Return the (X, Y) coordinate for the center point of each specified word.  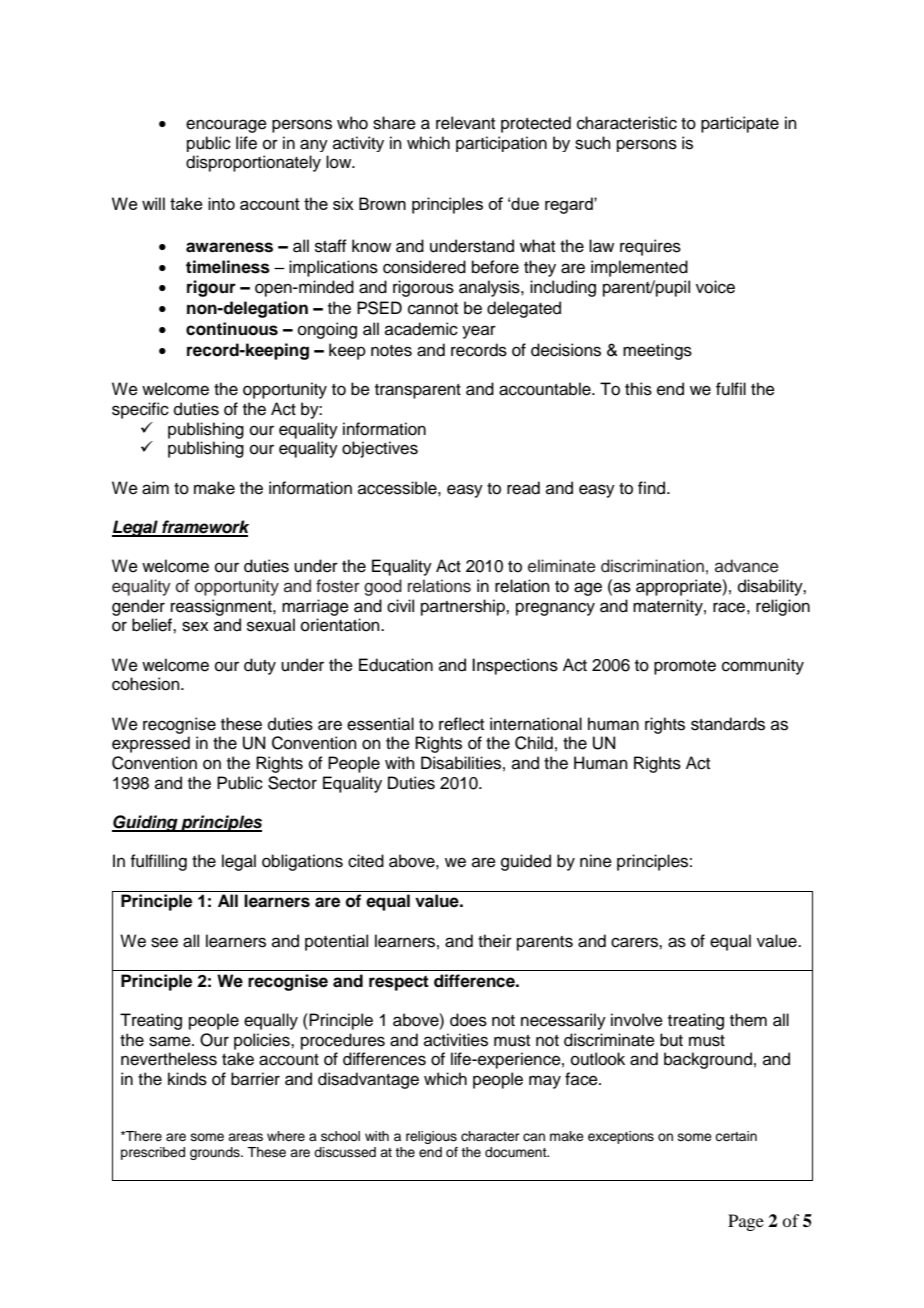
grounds (216, 1153)
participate (740, 124)
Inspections (515, 666)
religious (431, 1137)
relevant (465, 123)
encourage (226, 126)
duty (260, 666)
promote (685, 667)
